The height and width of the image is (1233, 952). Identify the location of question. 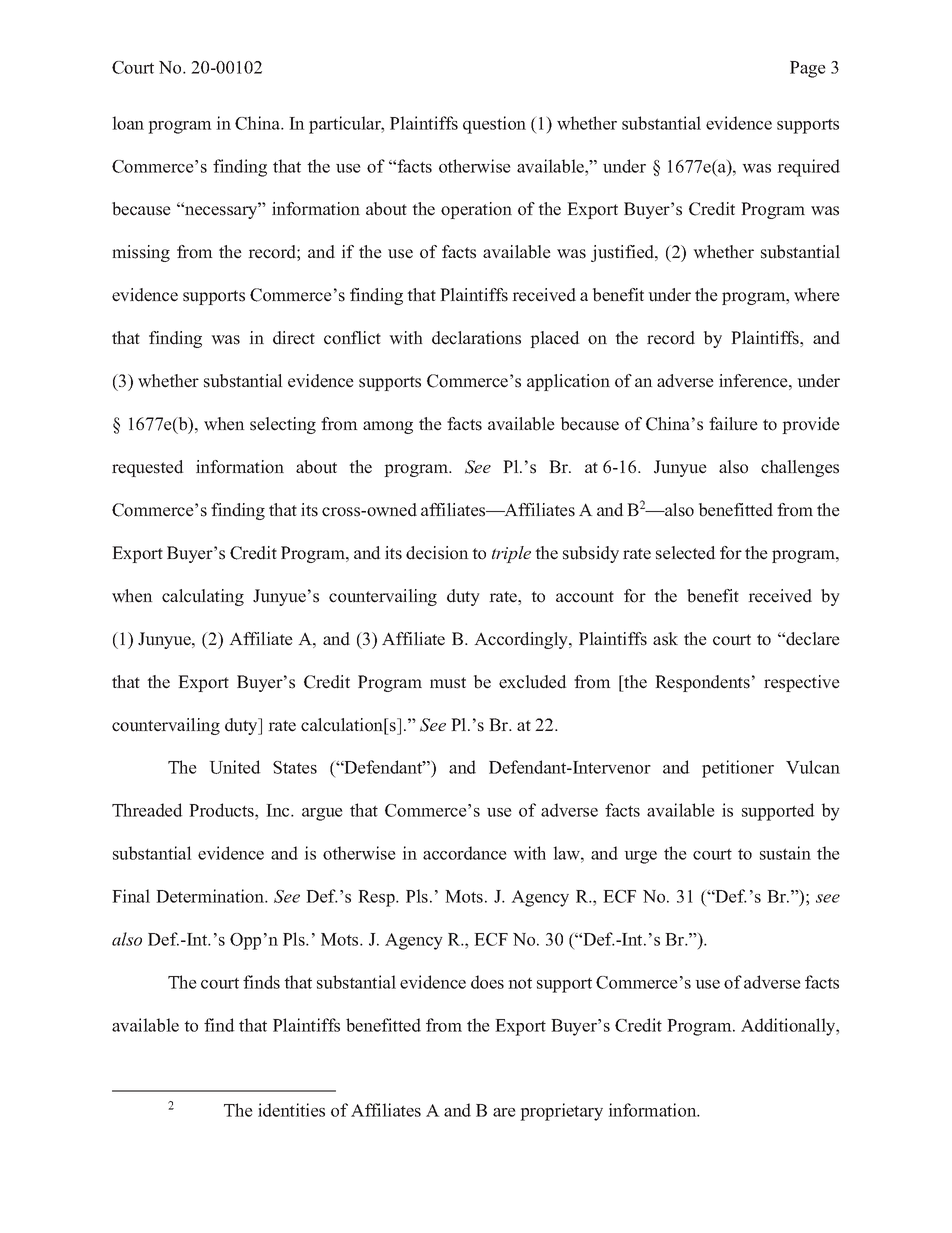
(494, 125).
